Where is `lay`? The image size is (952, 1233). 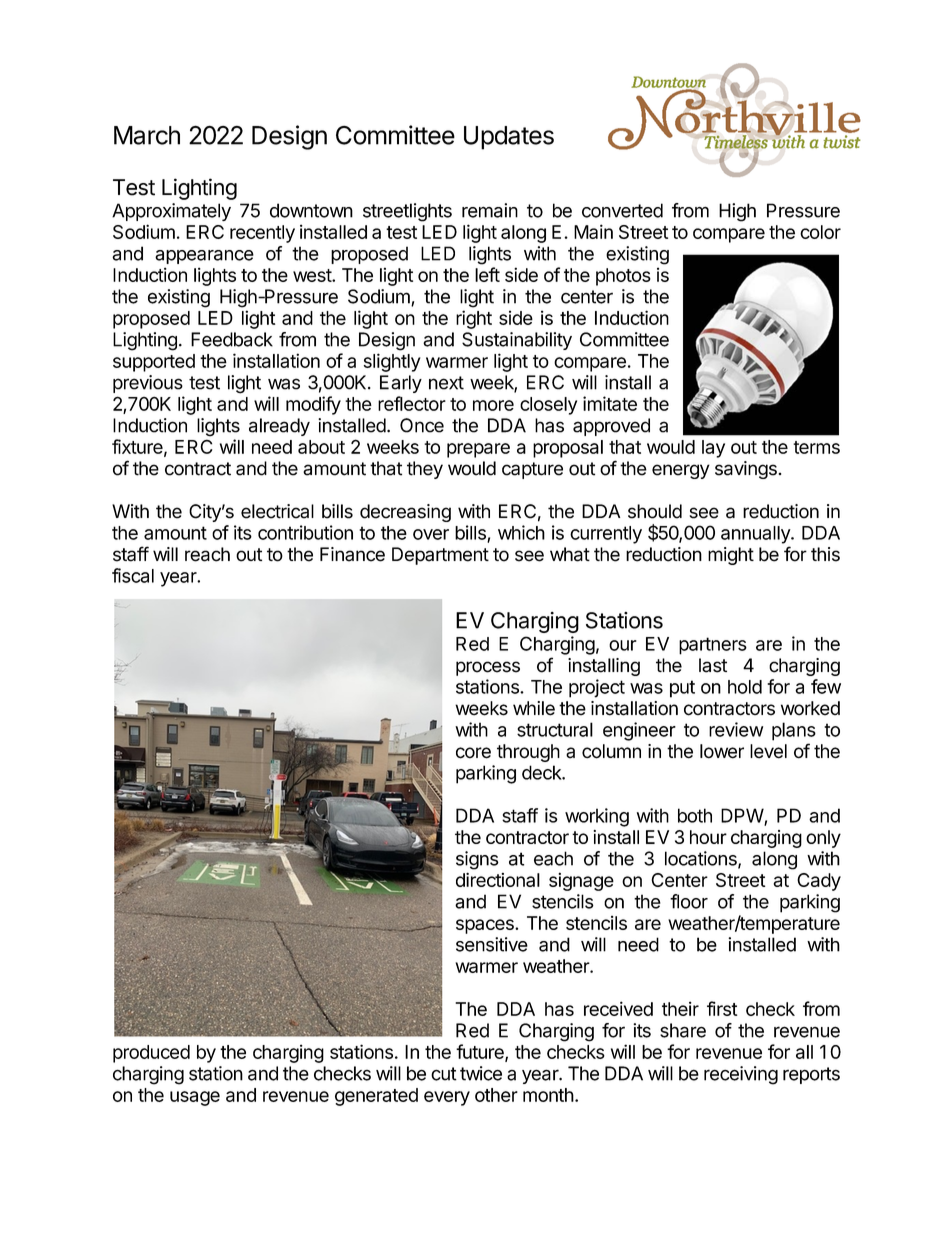
lay is located at coordinates (713, 449).
